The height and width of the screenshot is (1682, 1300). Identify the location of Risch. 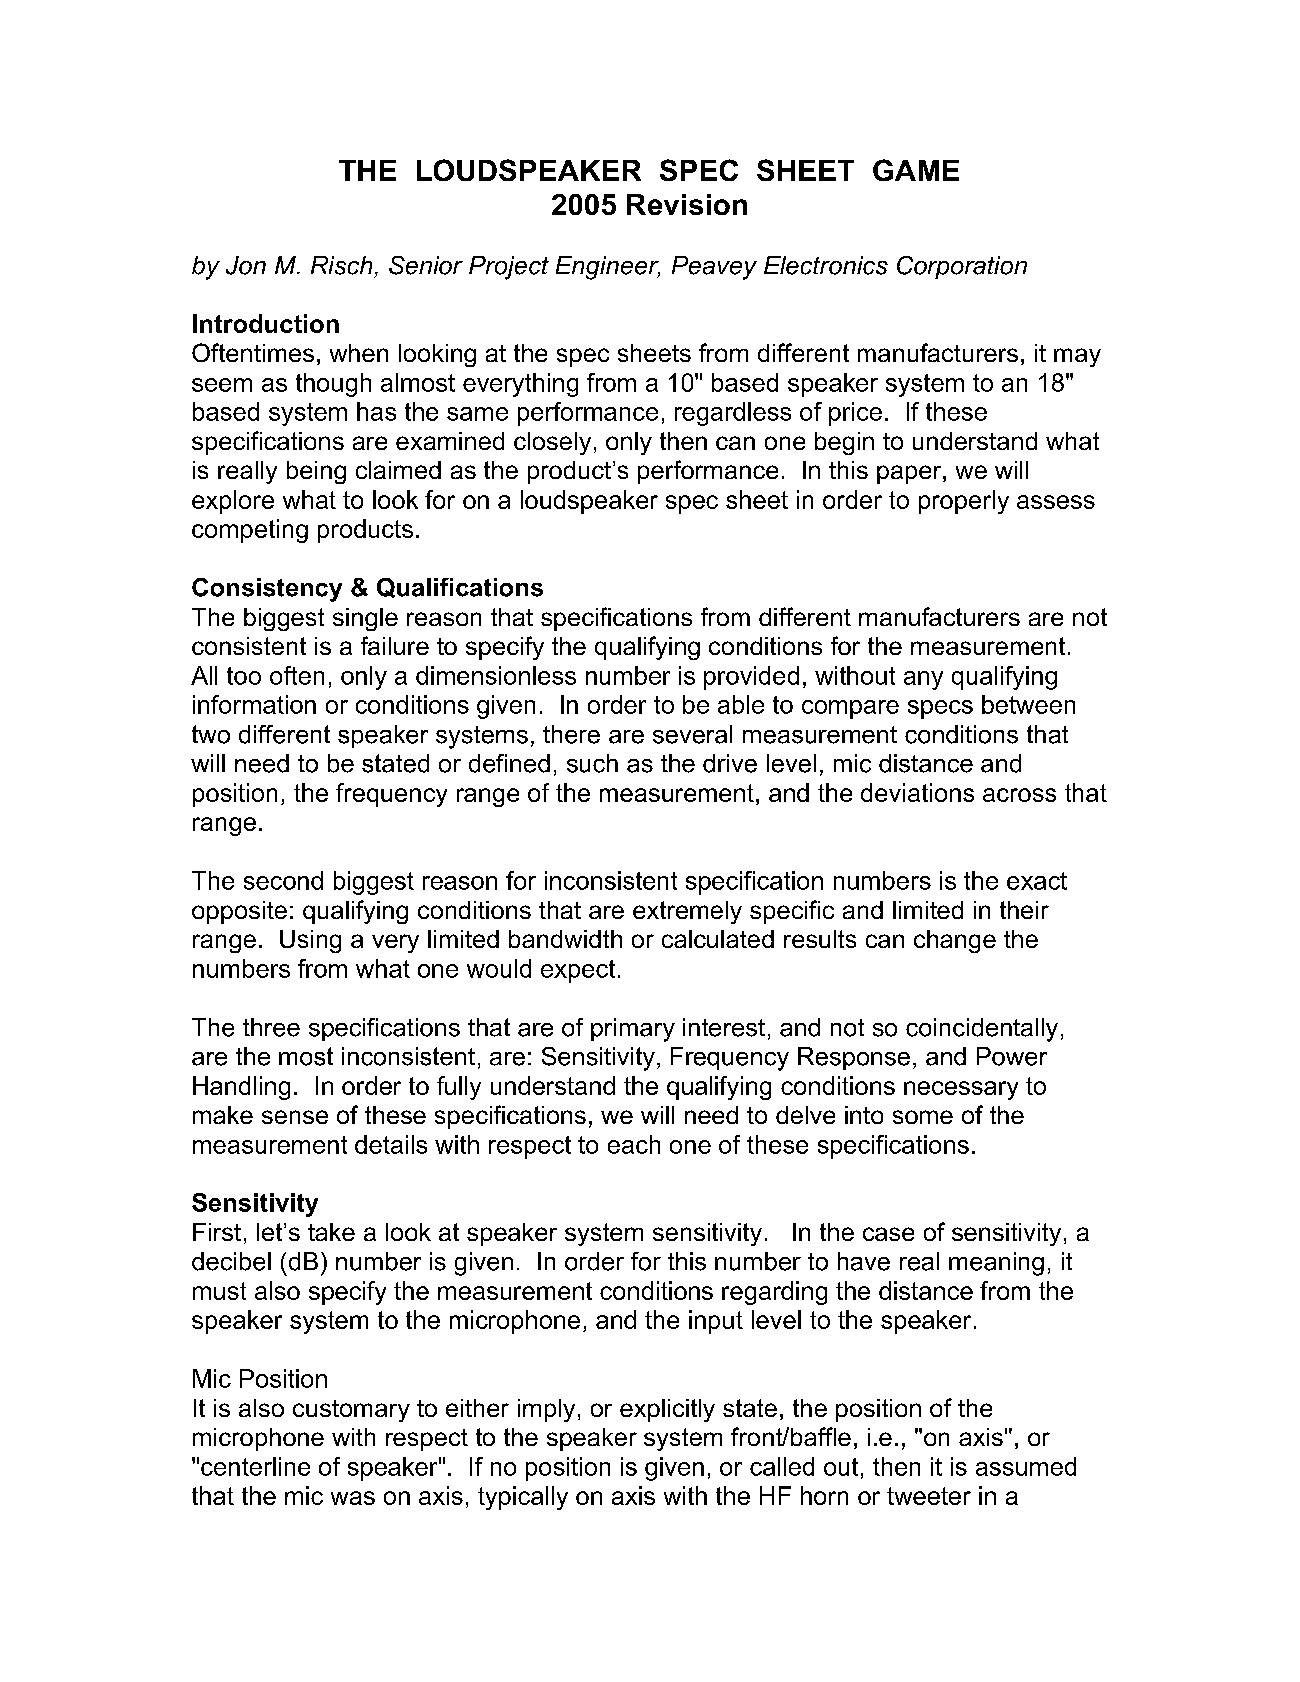
(341, 265).
